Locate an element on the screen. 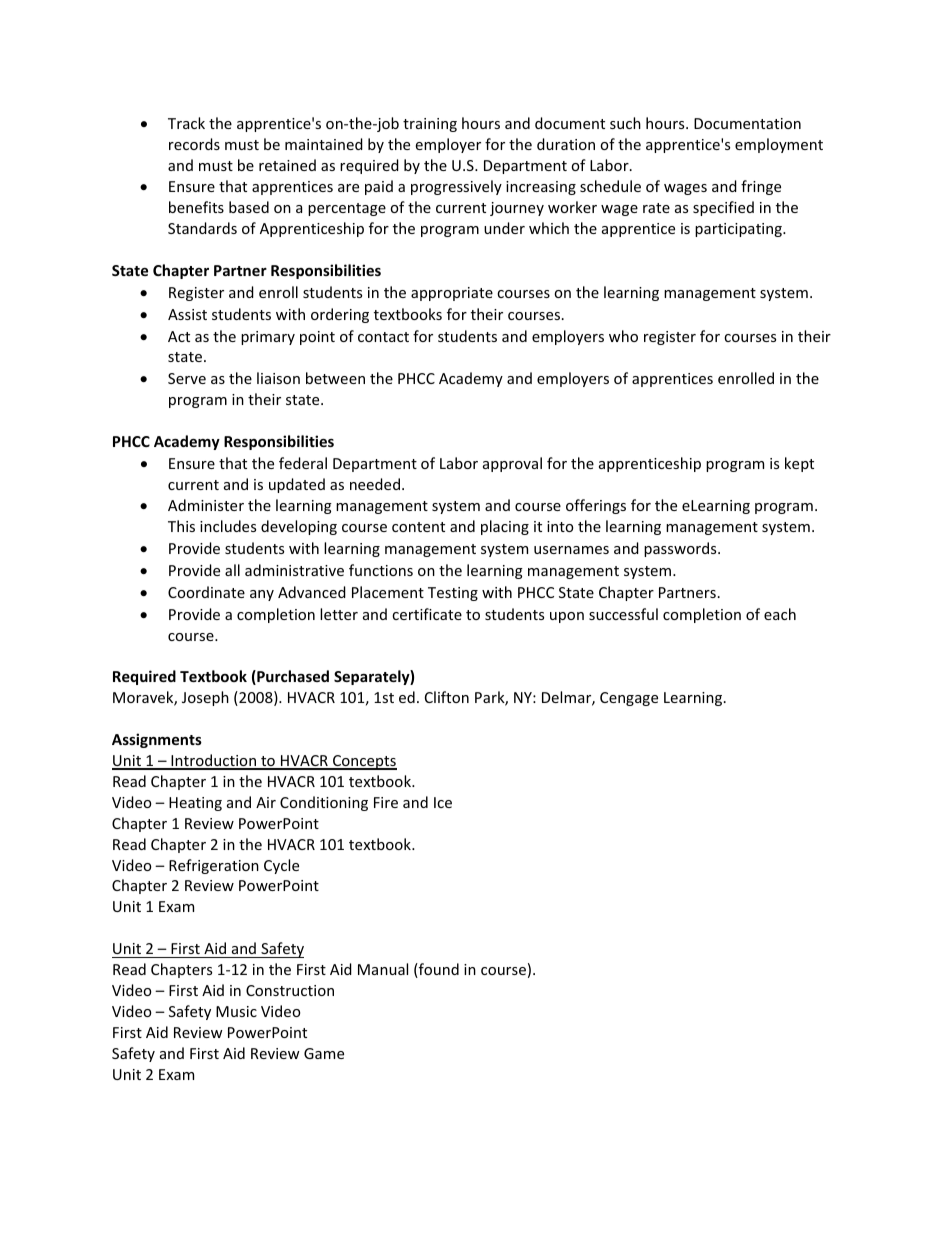 The width and height of the screenshot is (952, 1233). employment is located at coordinates (779, 145).
